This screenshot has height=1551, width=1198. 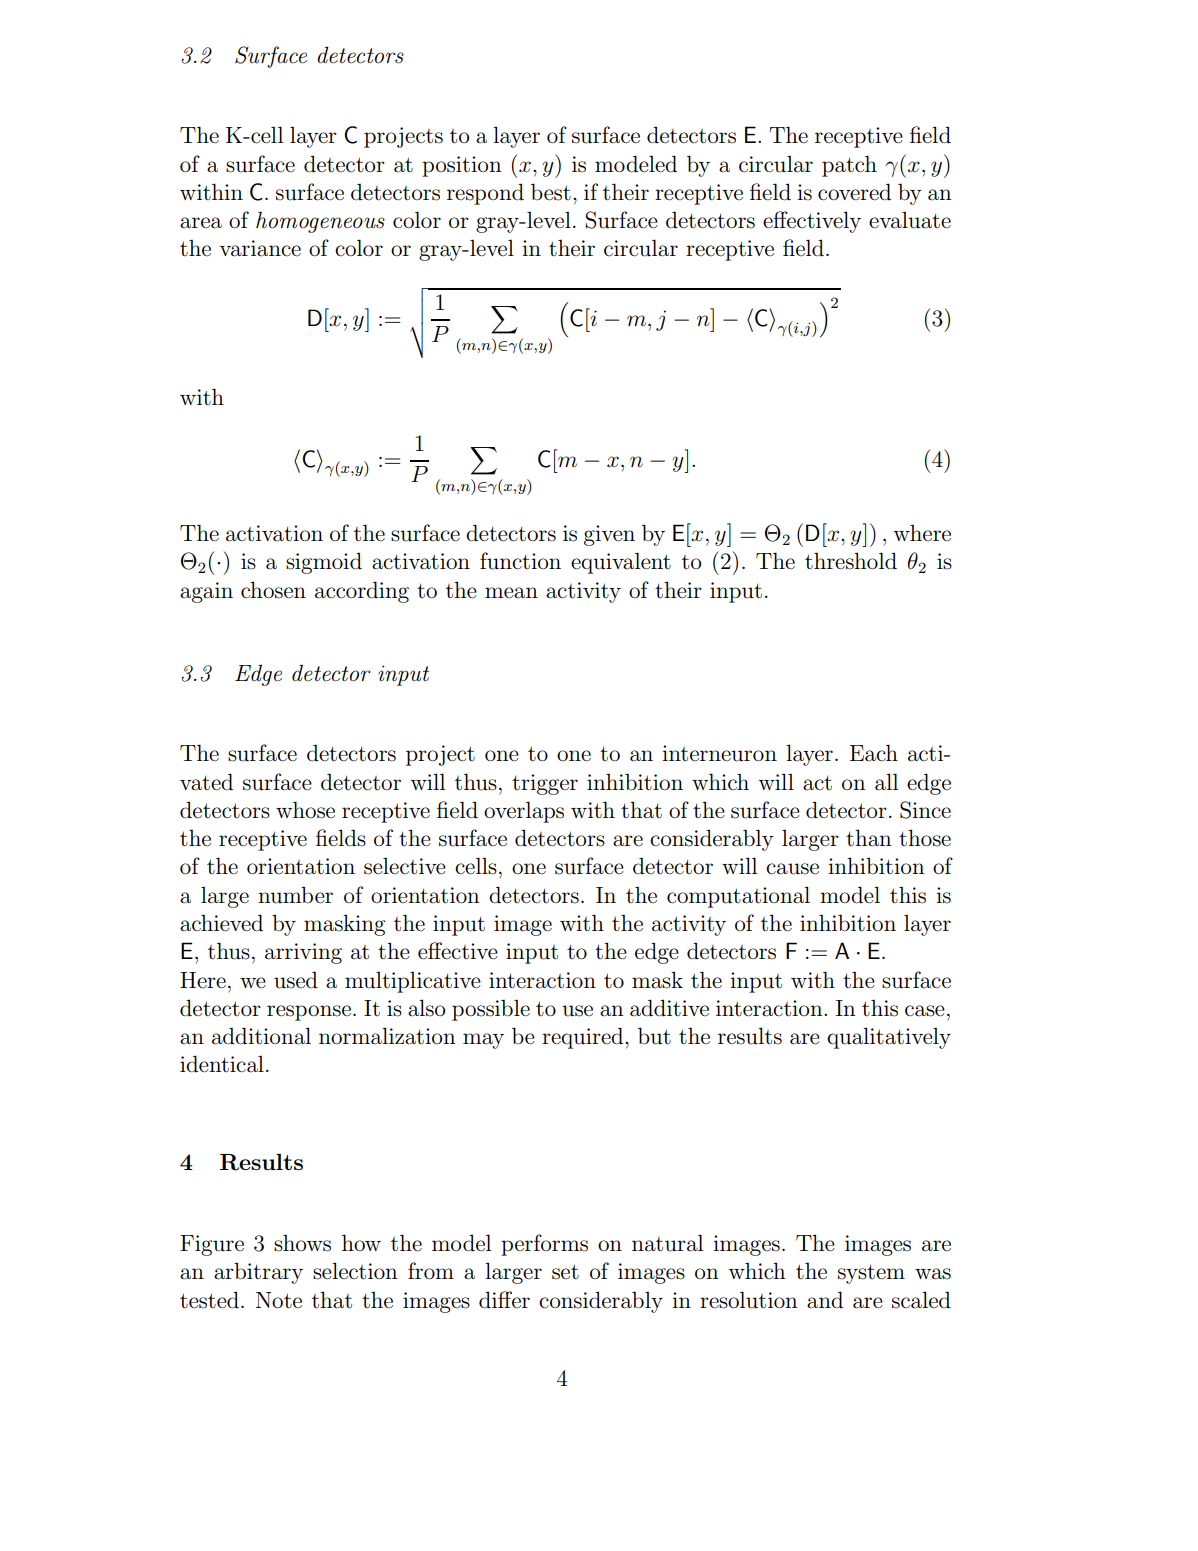 What do you see at coordinates (545, 784) in the screenshot?
I see `trigger` at bounding box center [545, 784].
